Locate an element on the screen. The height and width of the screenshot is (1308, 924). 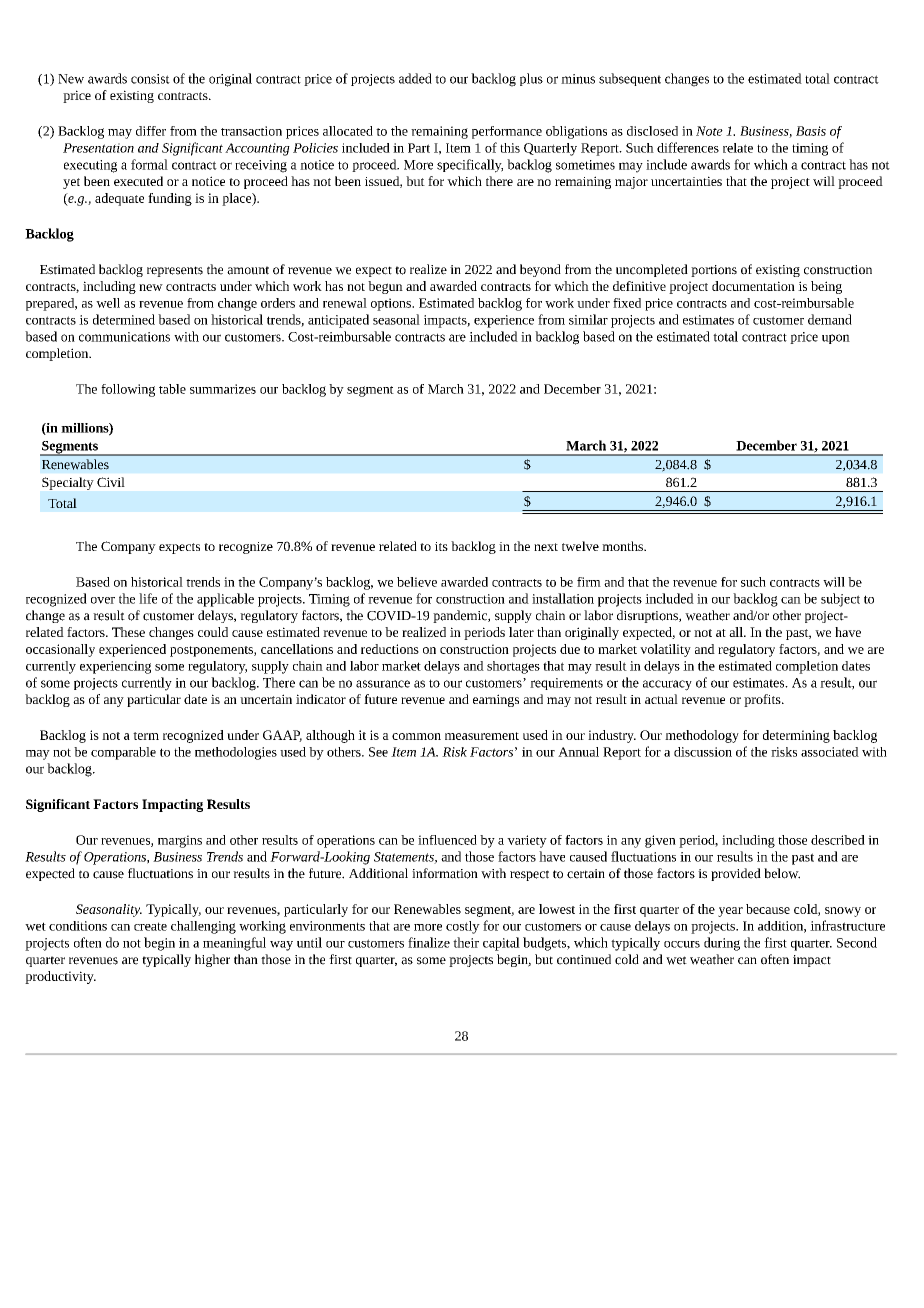
Basis is located at coordinates (811, 131).
